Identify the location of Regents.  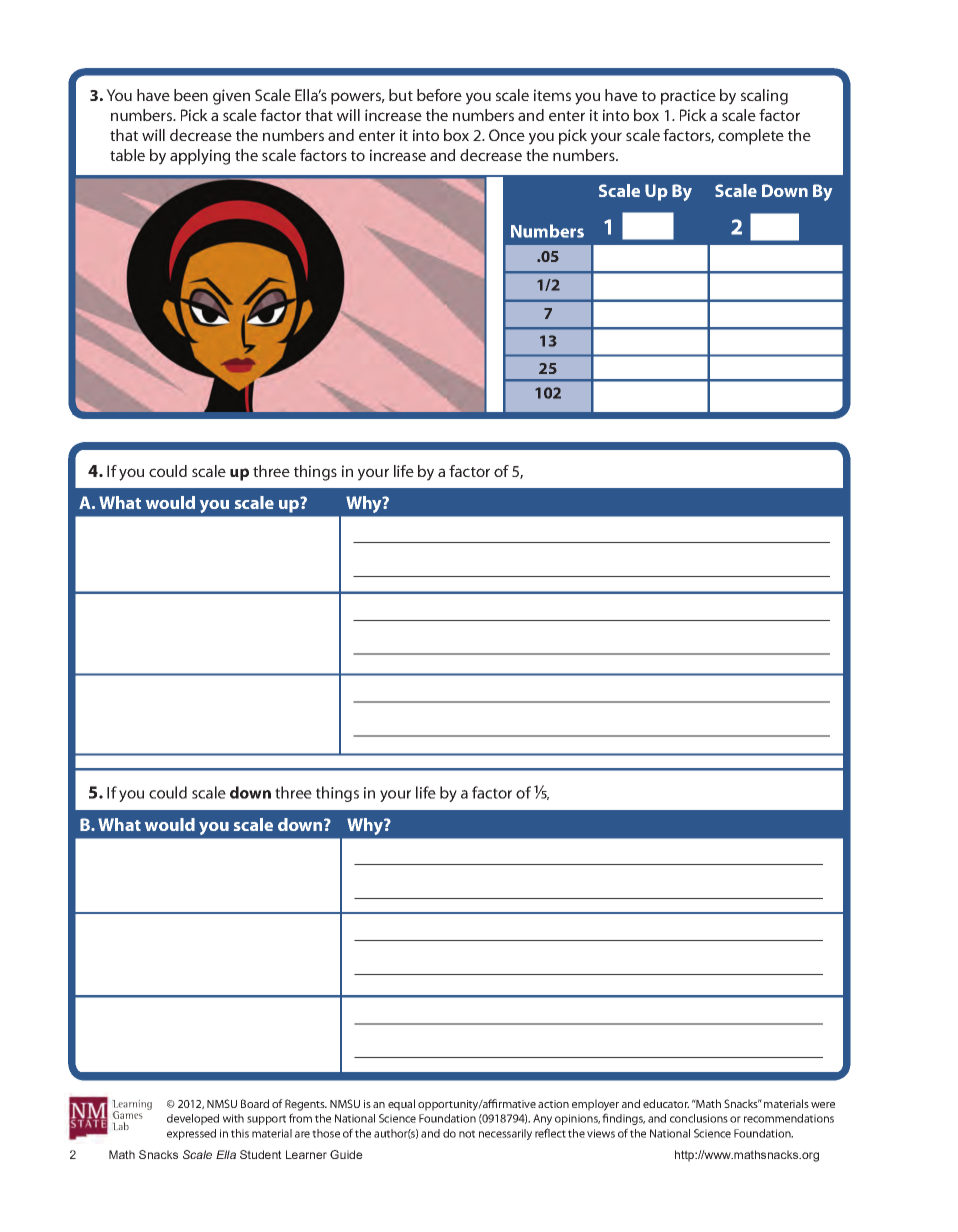
(306, 1105).
